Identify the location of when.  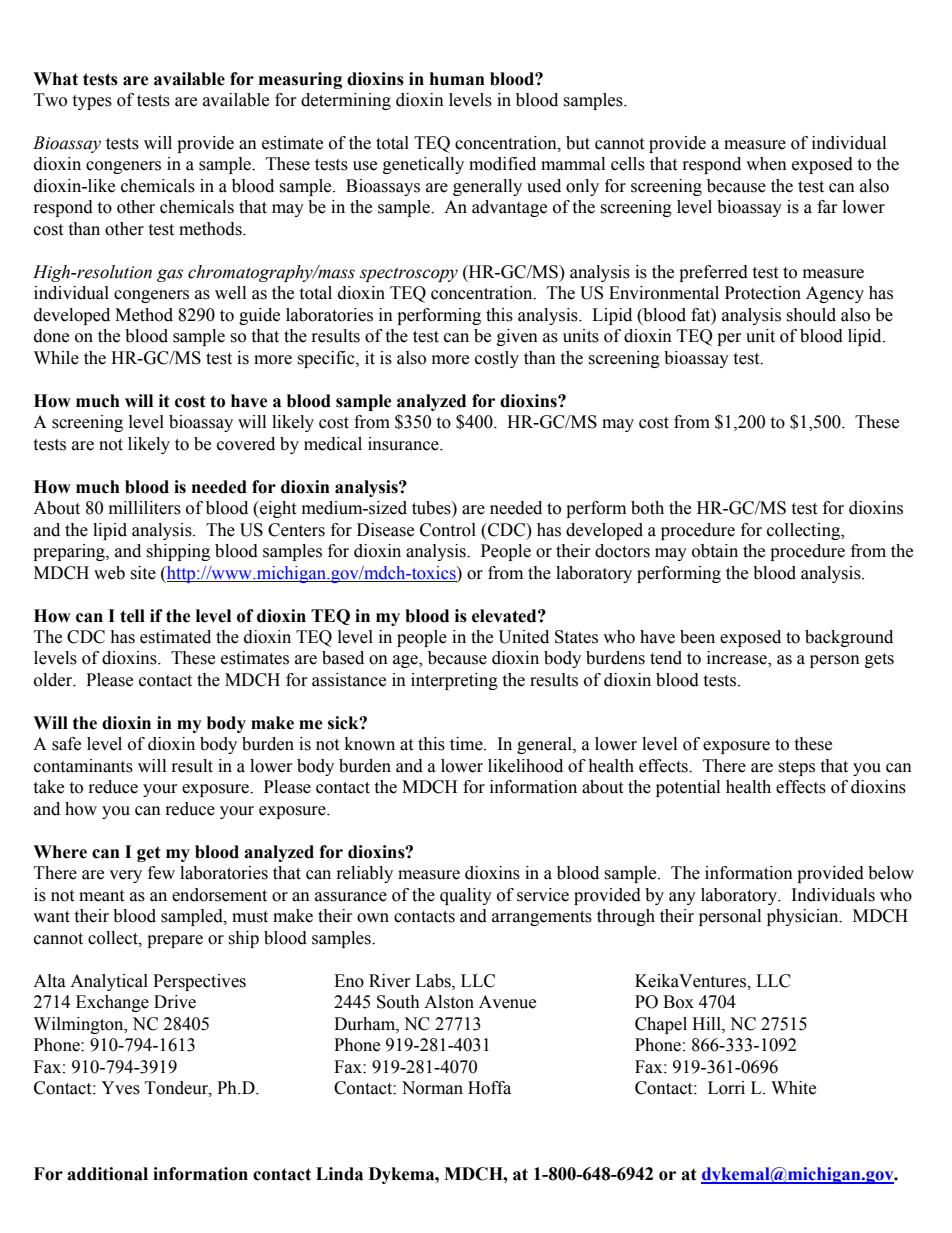
(766, 164).
